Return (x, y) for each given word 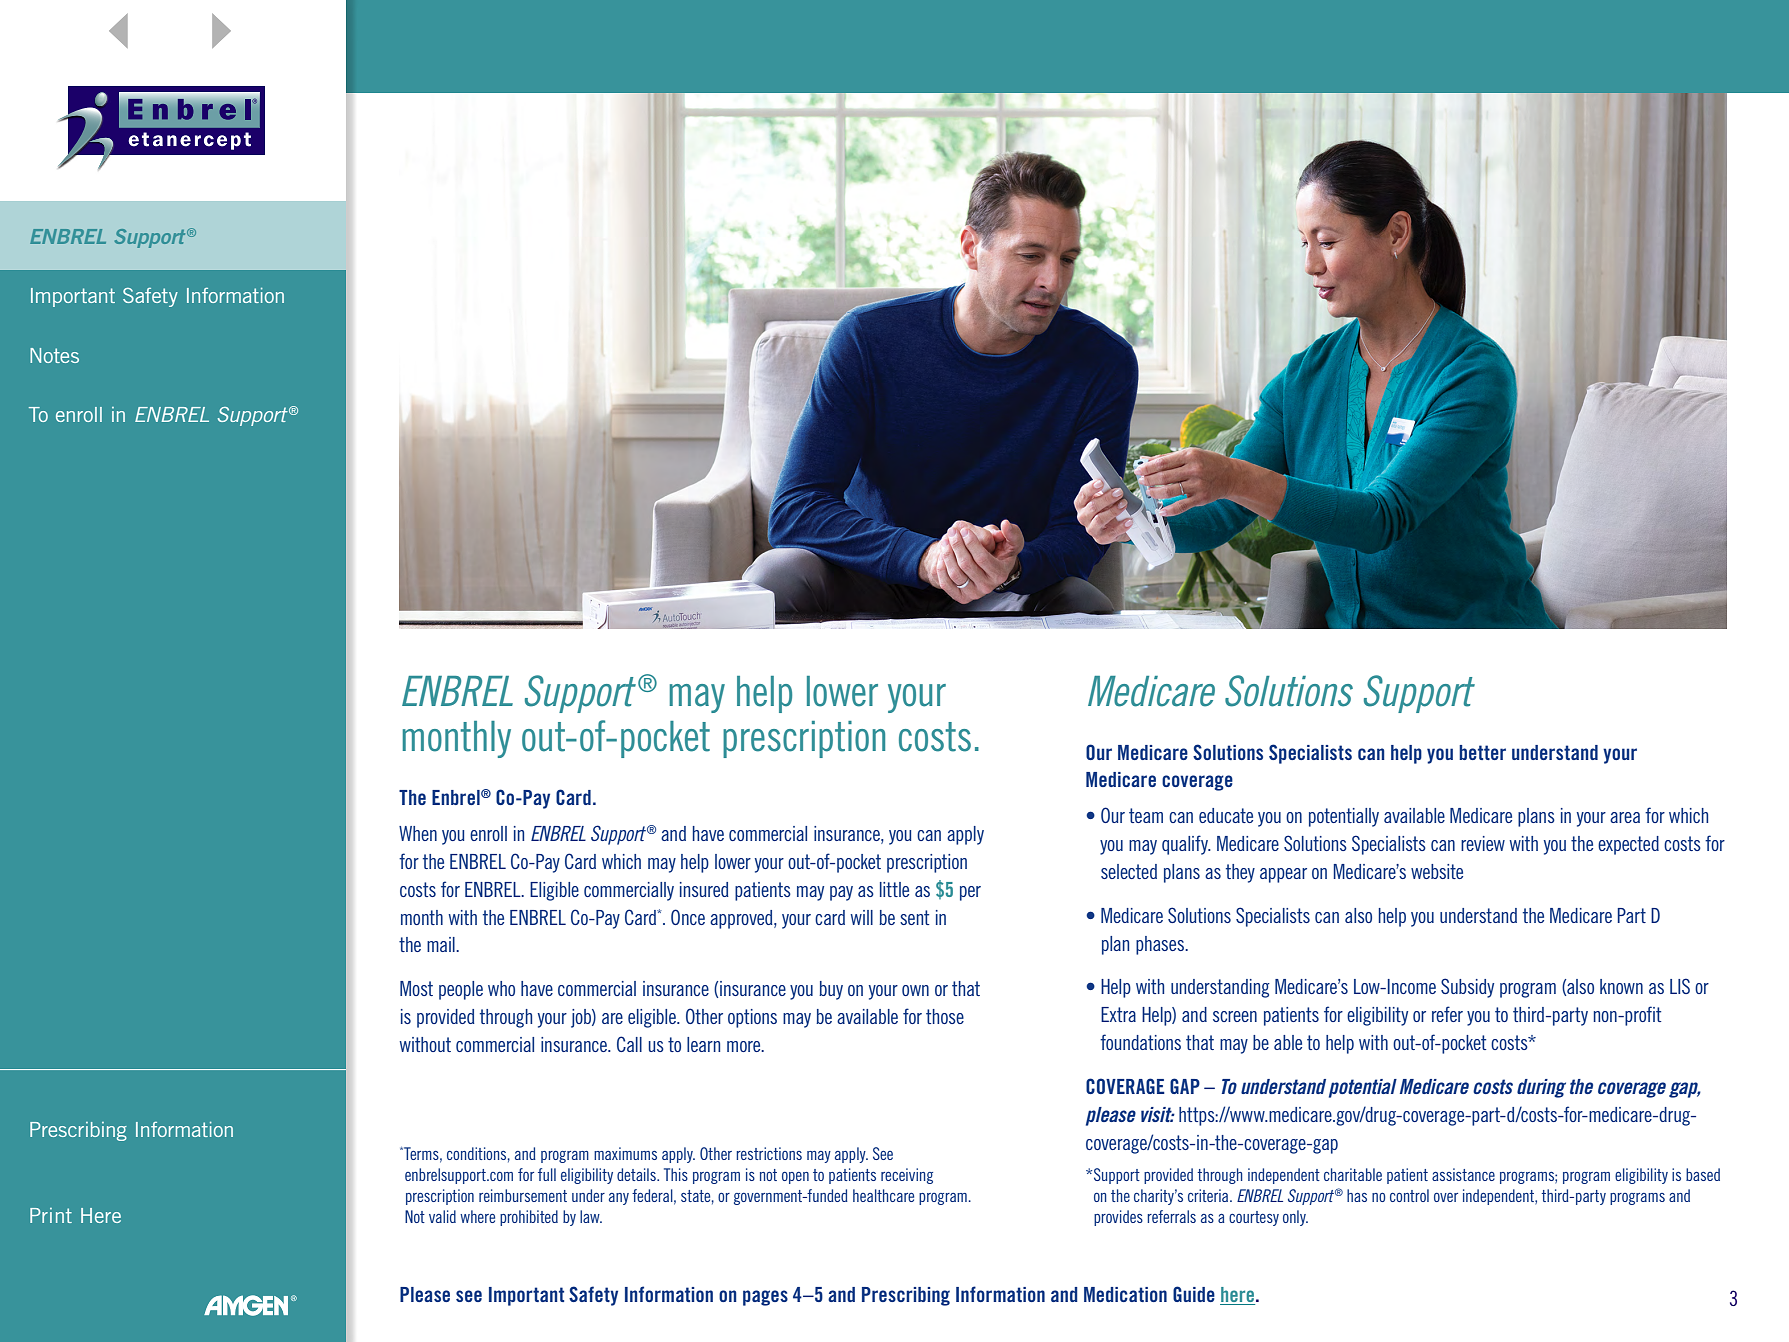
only (1295, 1218)
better (1482, 752)
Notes (54, 355)
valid (442, 1216)
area (1625, 817)
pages (765, 1298)
